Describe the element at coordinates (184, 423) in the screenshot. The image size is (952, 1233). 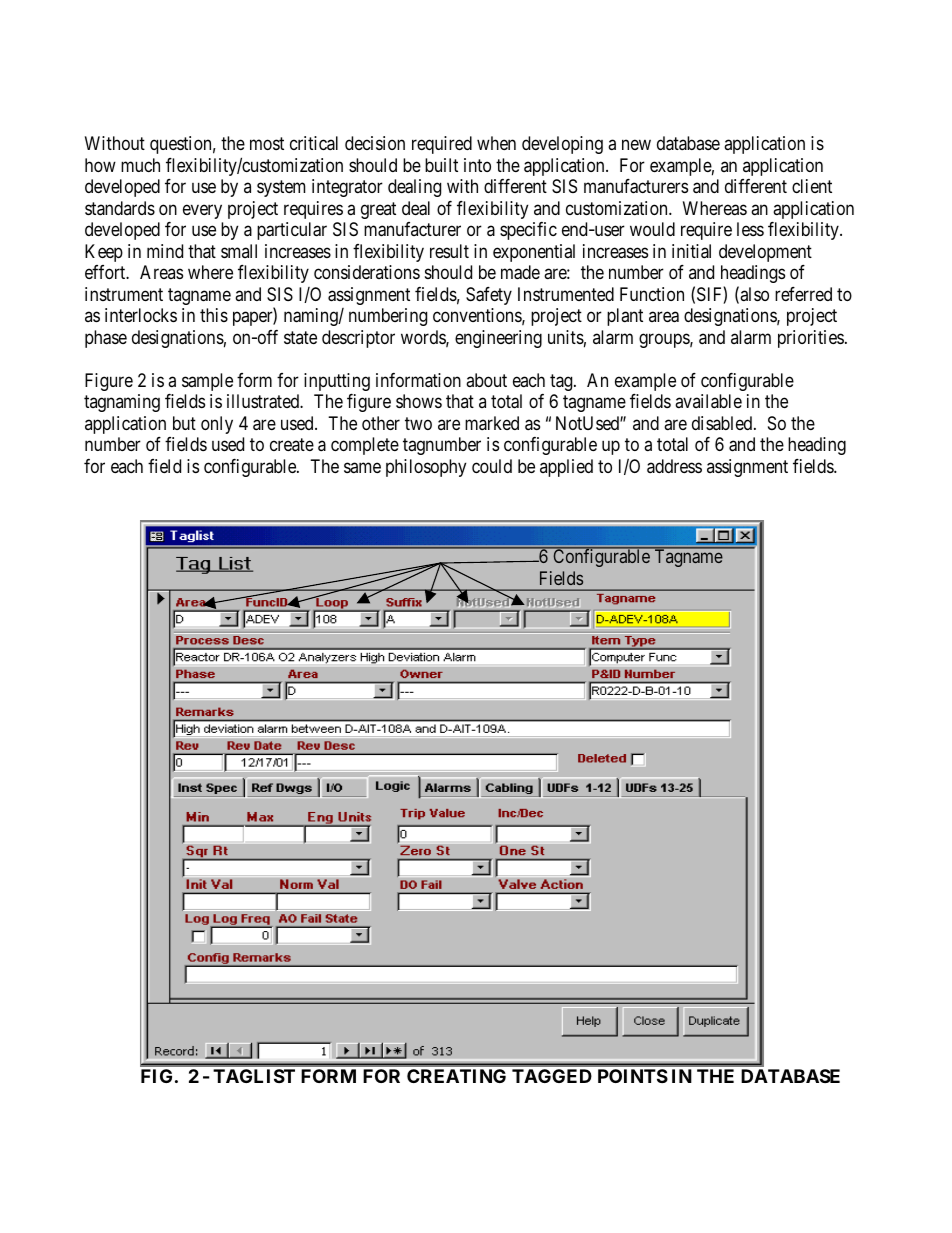
I see `but` at that location.
